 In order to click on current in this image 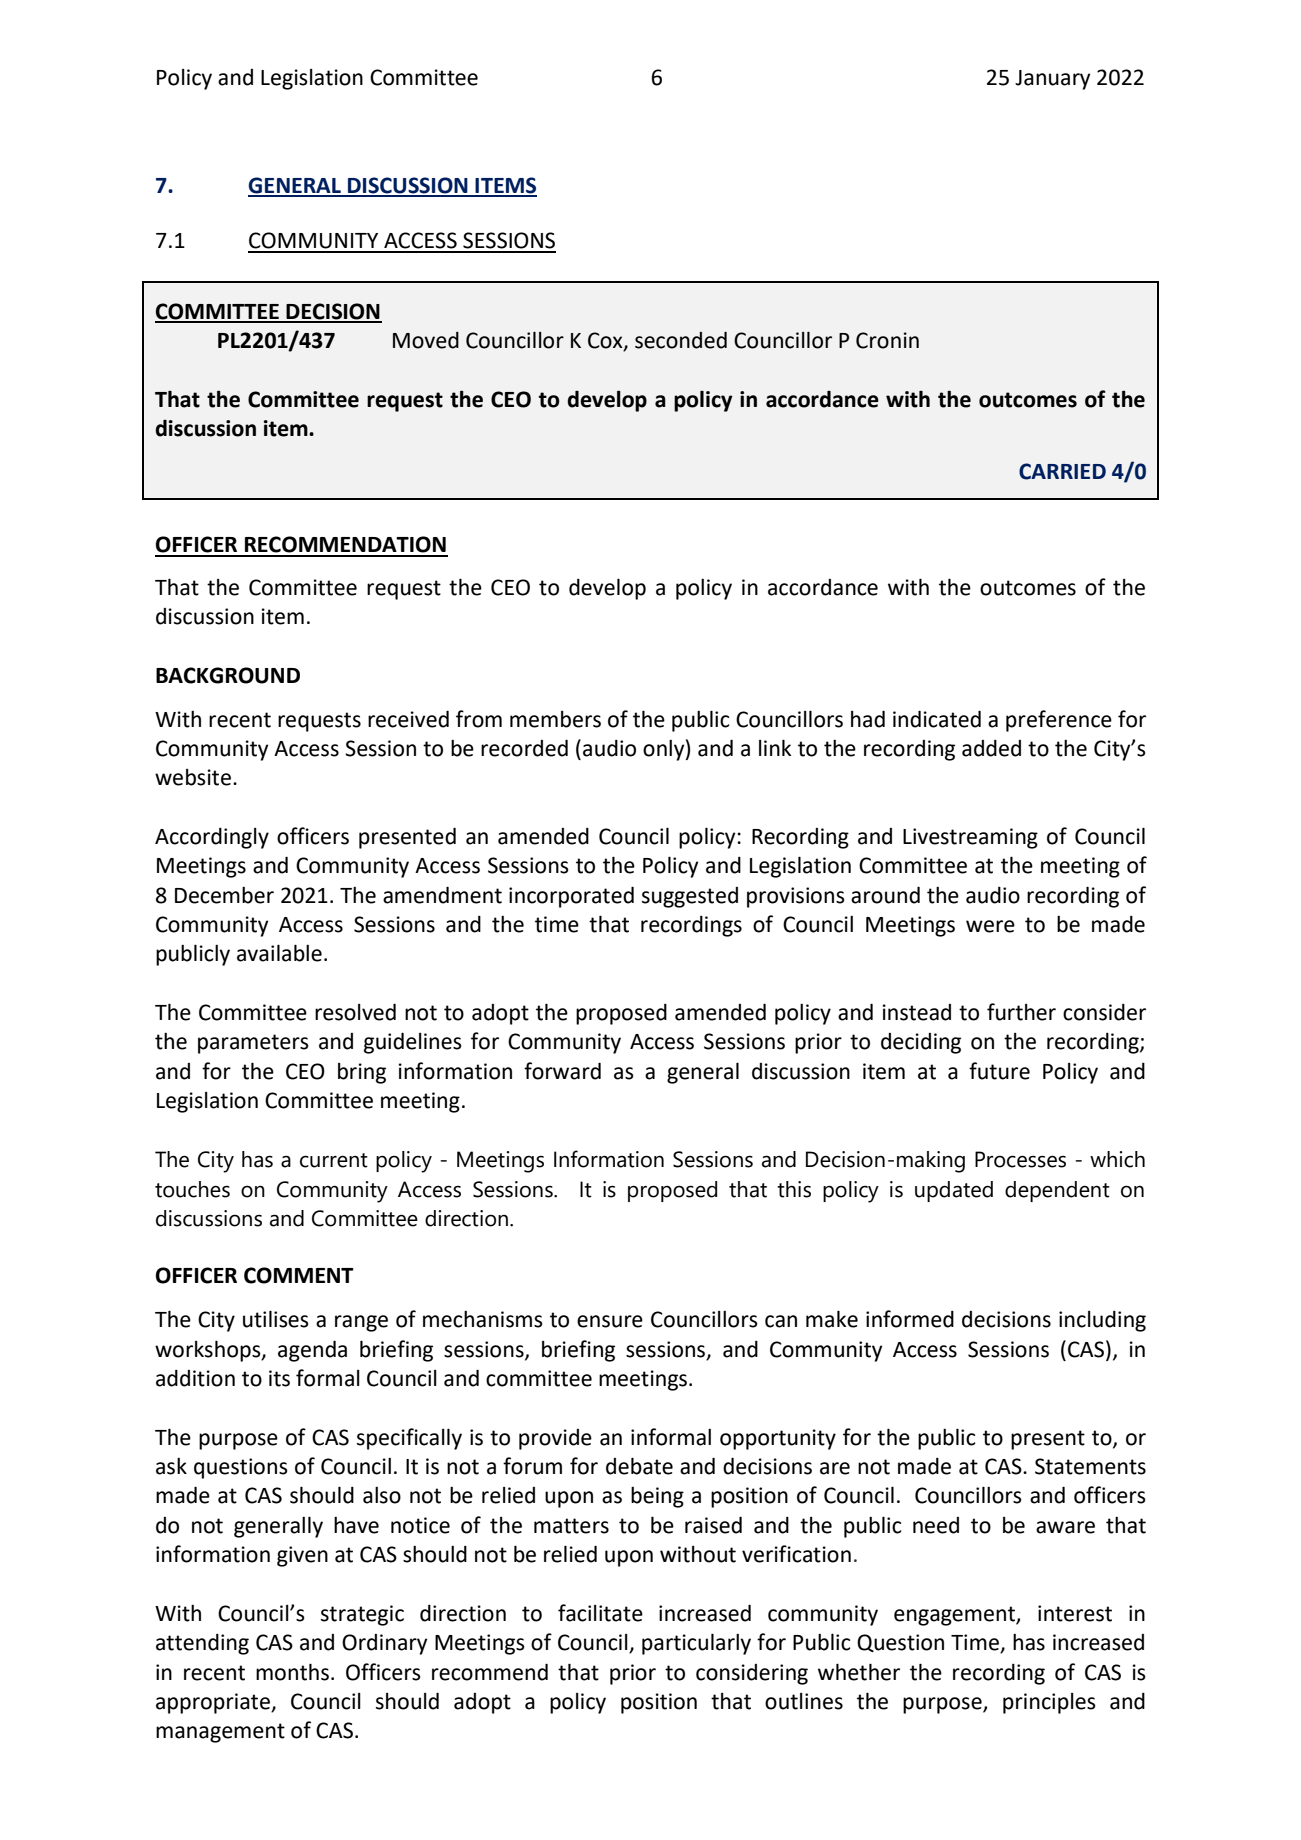, I will do `click(334, 1160)`.
